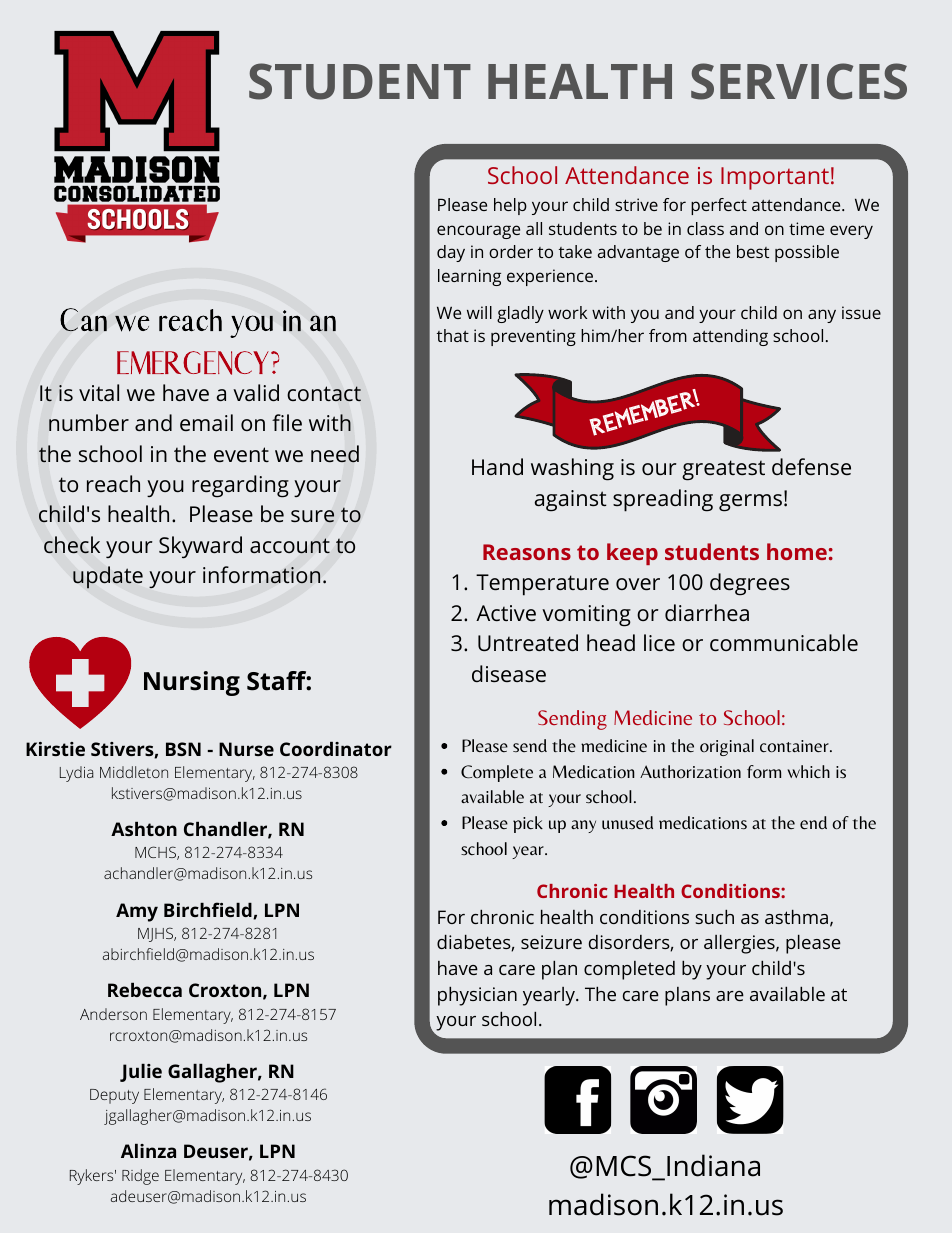 The width and height of the image is (952, 1233). What do you see at coordinates (453, 335) in the image?
I see `that` at bounding box center [453, 335].
